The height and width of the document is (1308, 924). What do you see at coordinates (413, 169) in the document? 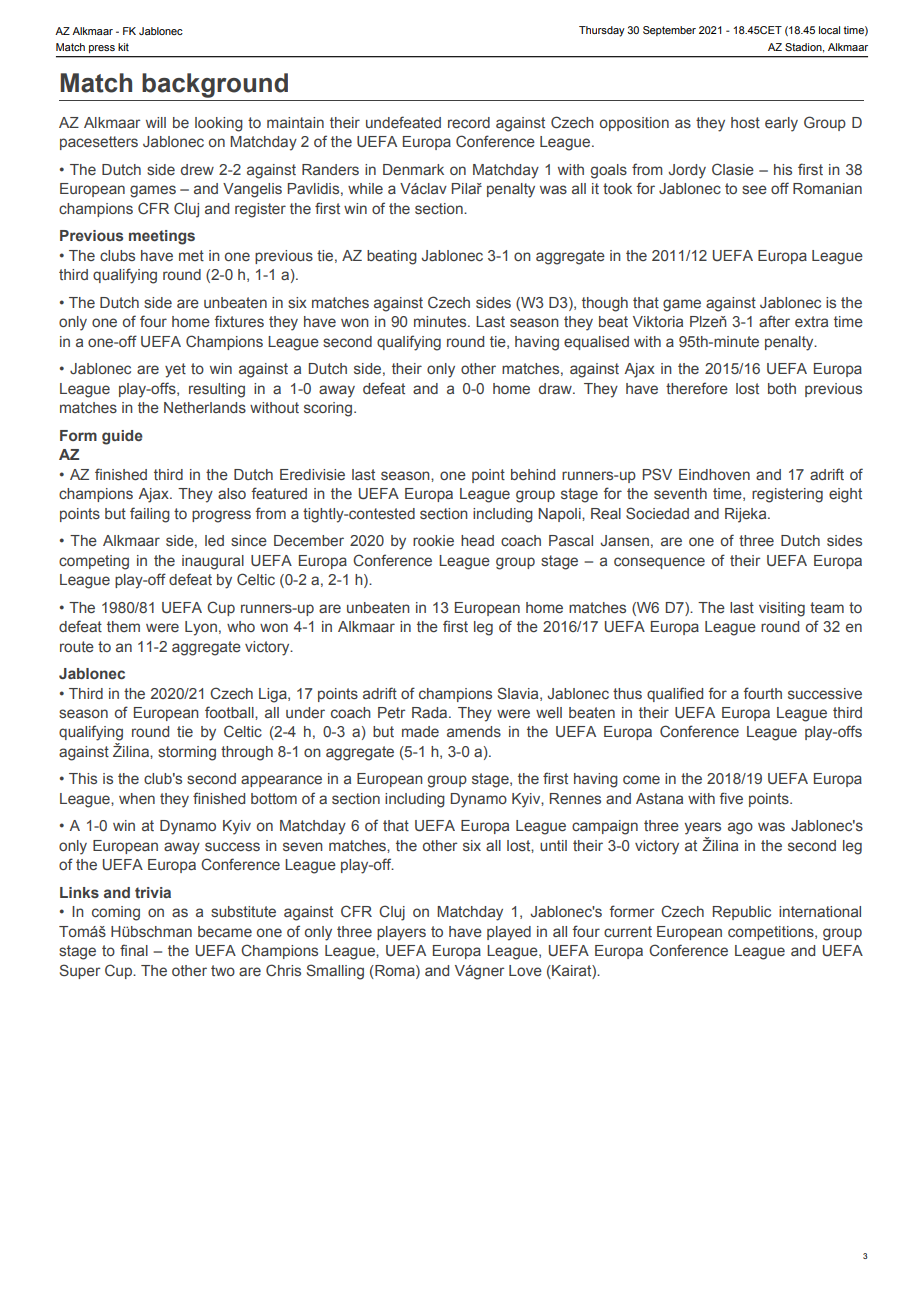
I see `Denmark` at bounding box center [413, 169].
